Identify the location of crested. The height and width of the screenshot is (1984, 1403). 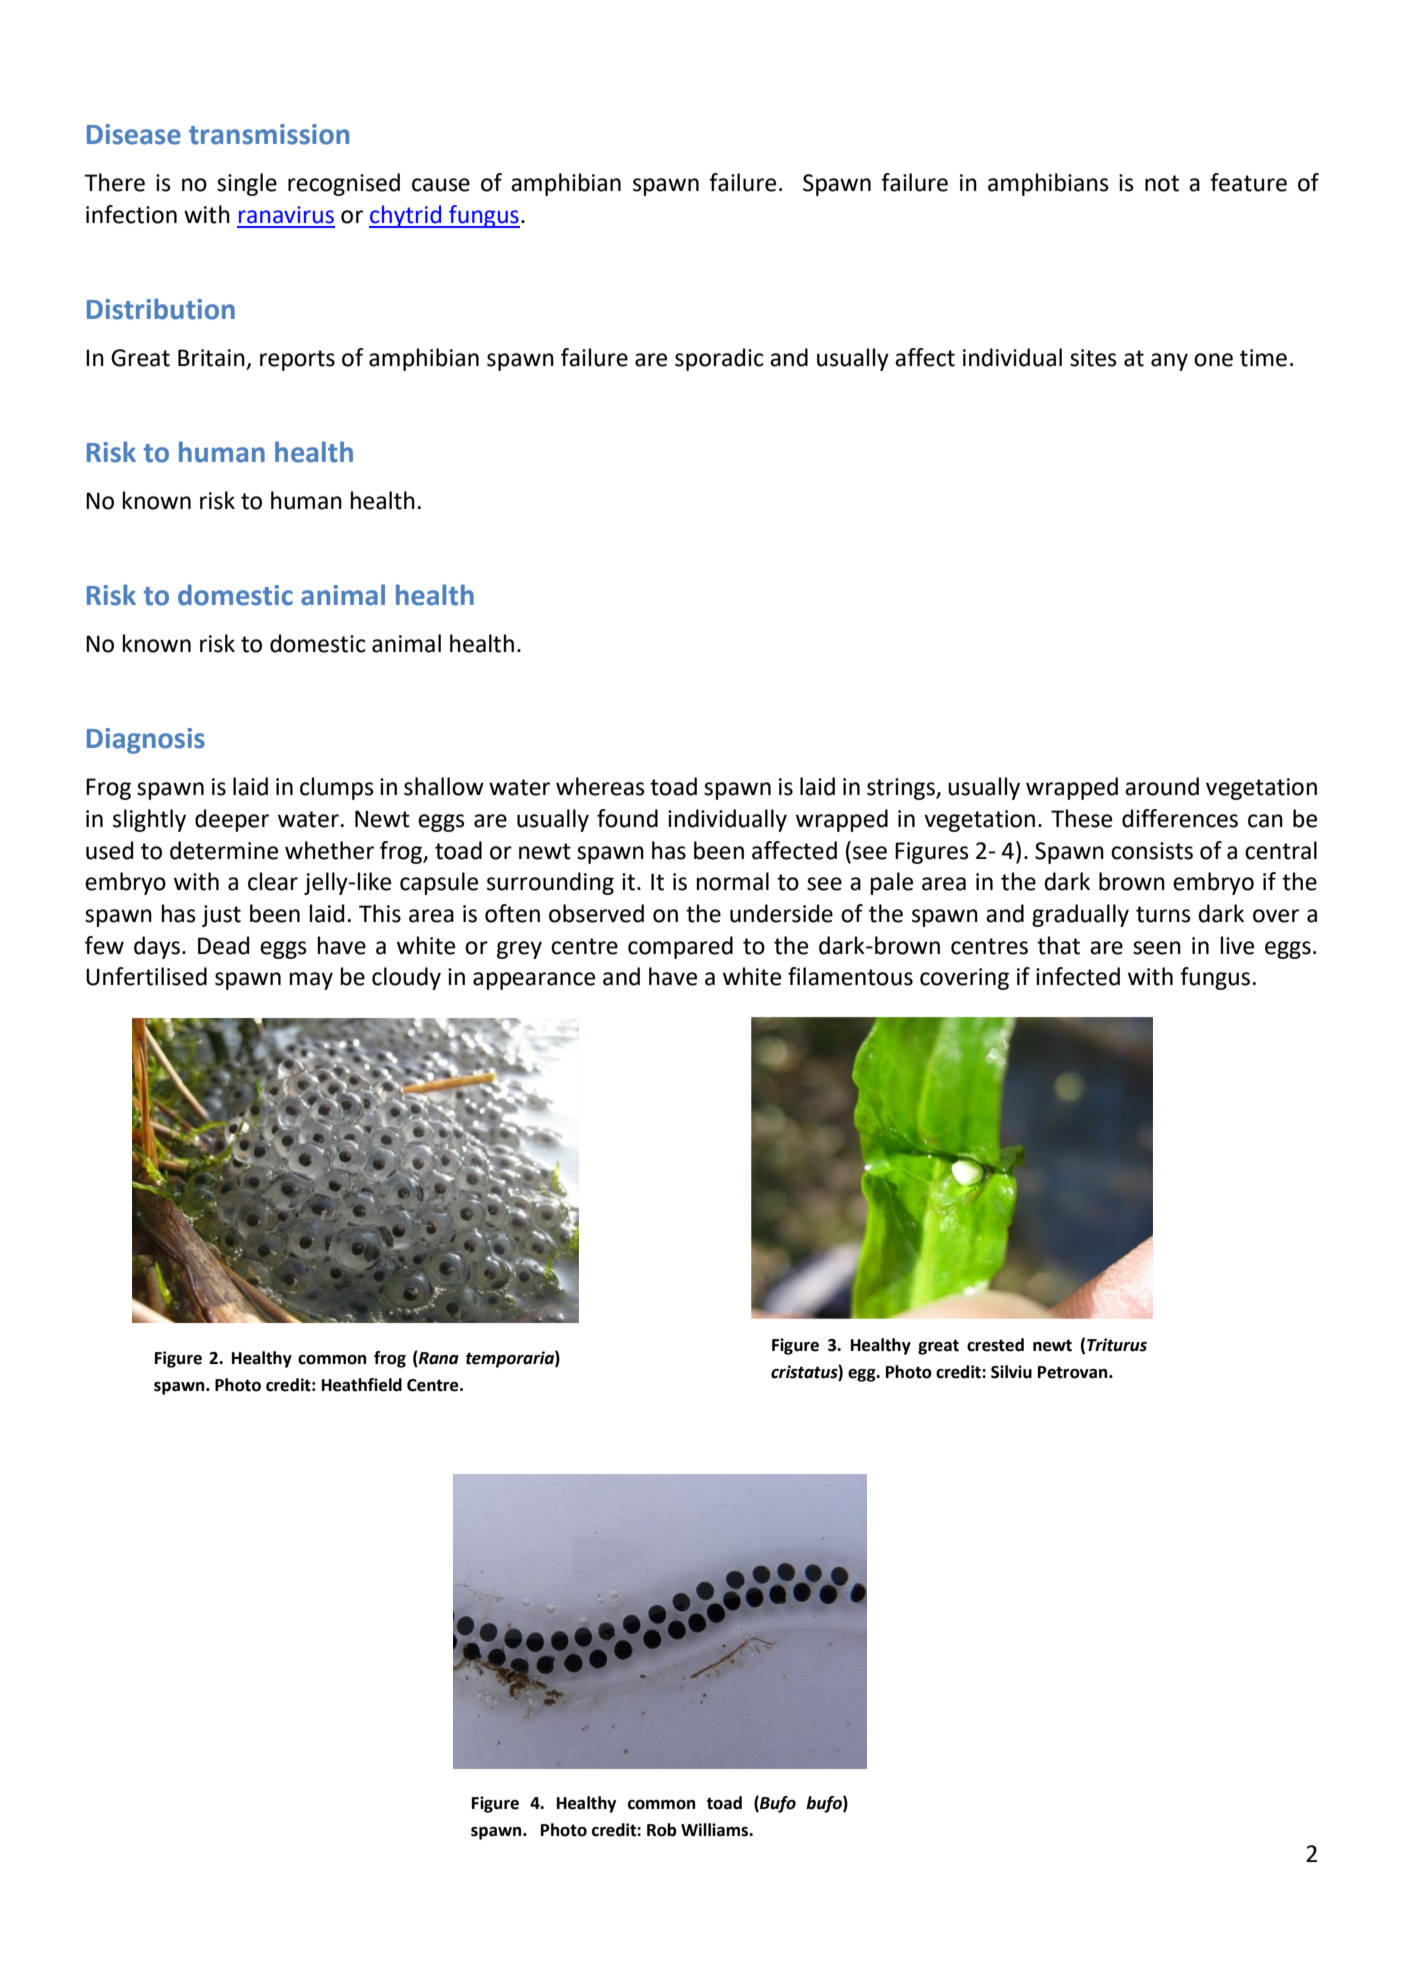
(995, 1345).
